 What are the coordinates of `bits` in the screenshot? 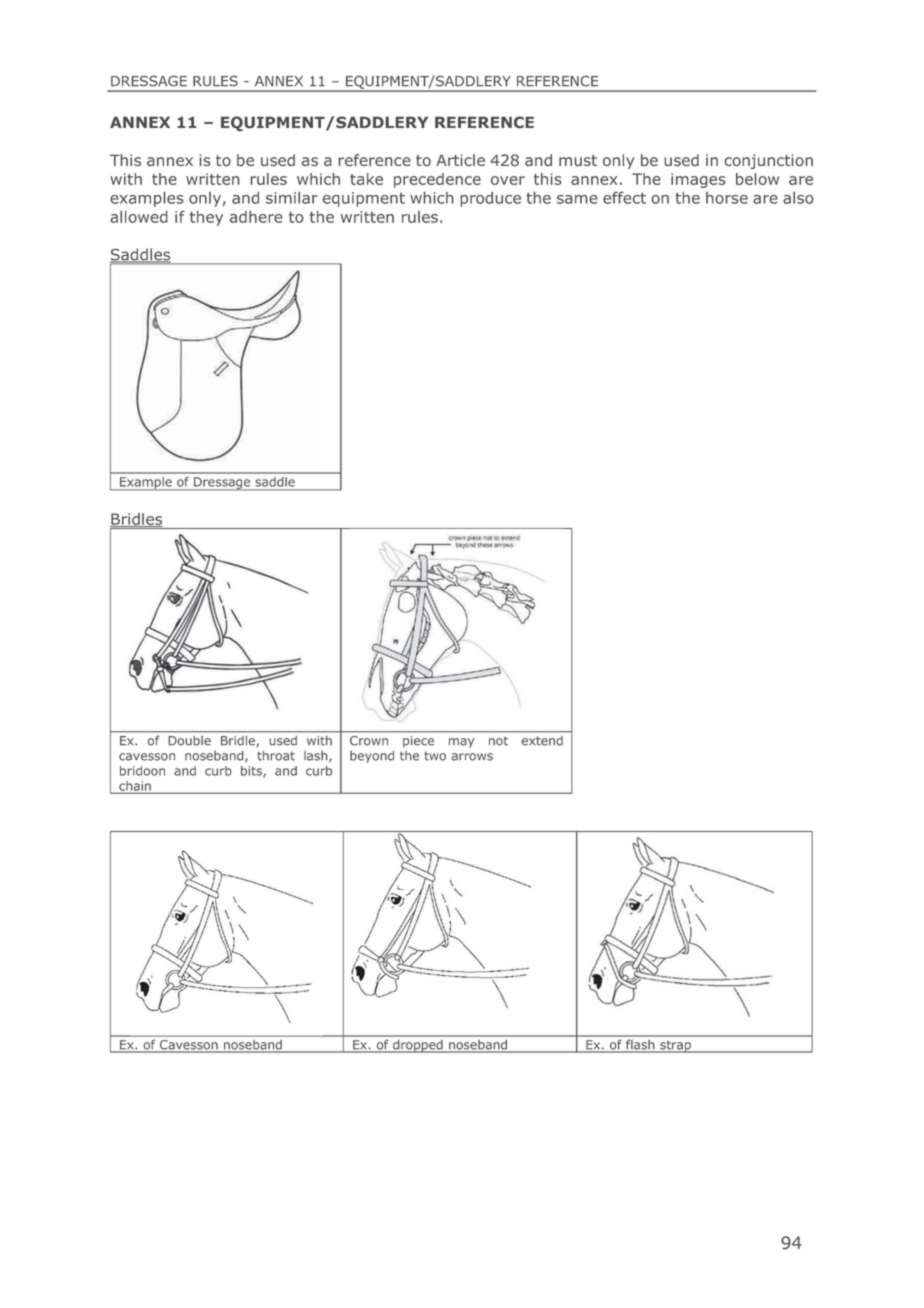 It's located at (252, 772).
